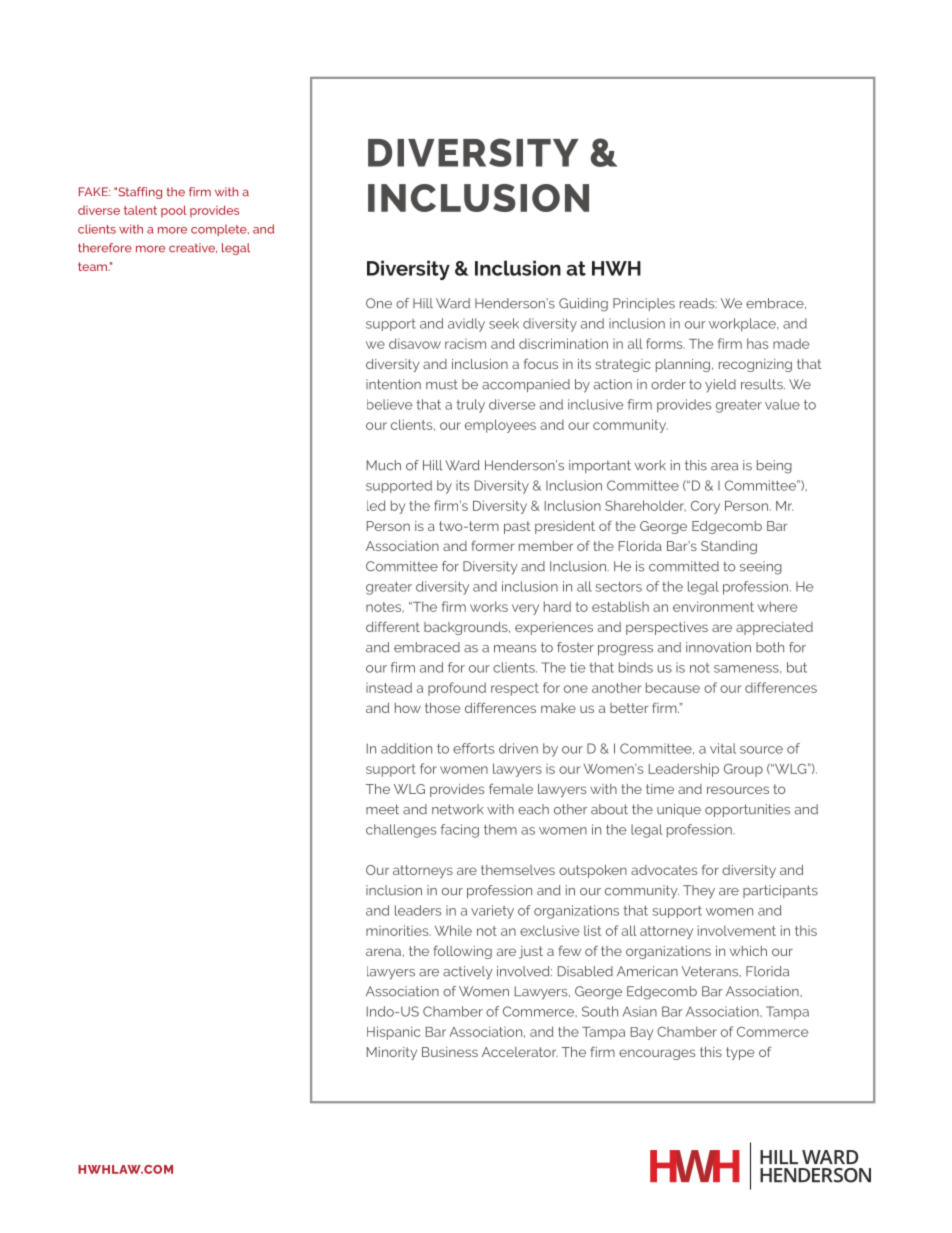  I want to click on truly, so click(470, 406).
